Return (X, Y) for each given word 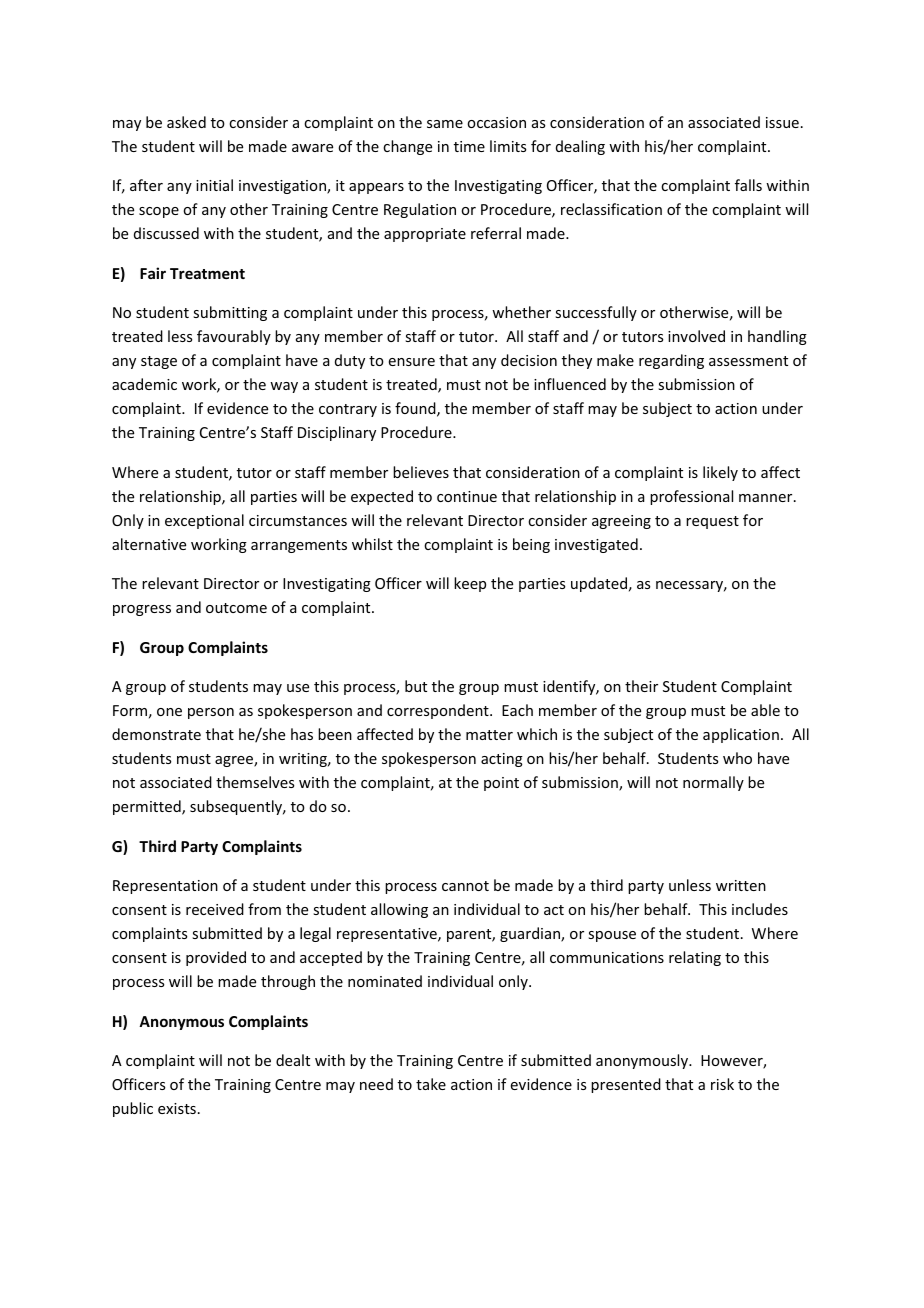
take (431, 1084)
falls (748, 185)
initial (214, 185)
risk (722, 1084)
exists (177, 1108)
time (469, 146)
